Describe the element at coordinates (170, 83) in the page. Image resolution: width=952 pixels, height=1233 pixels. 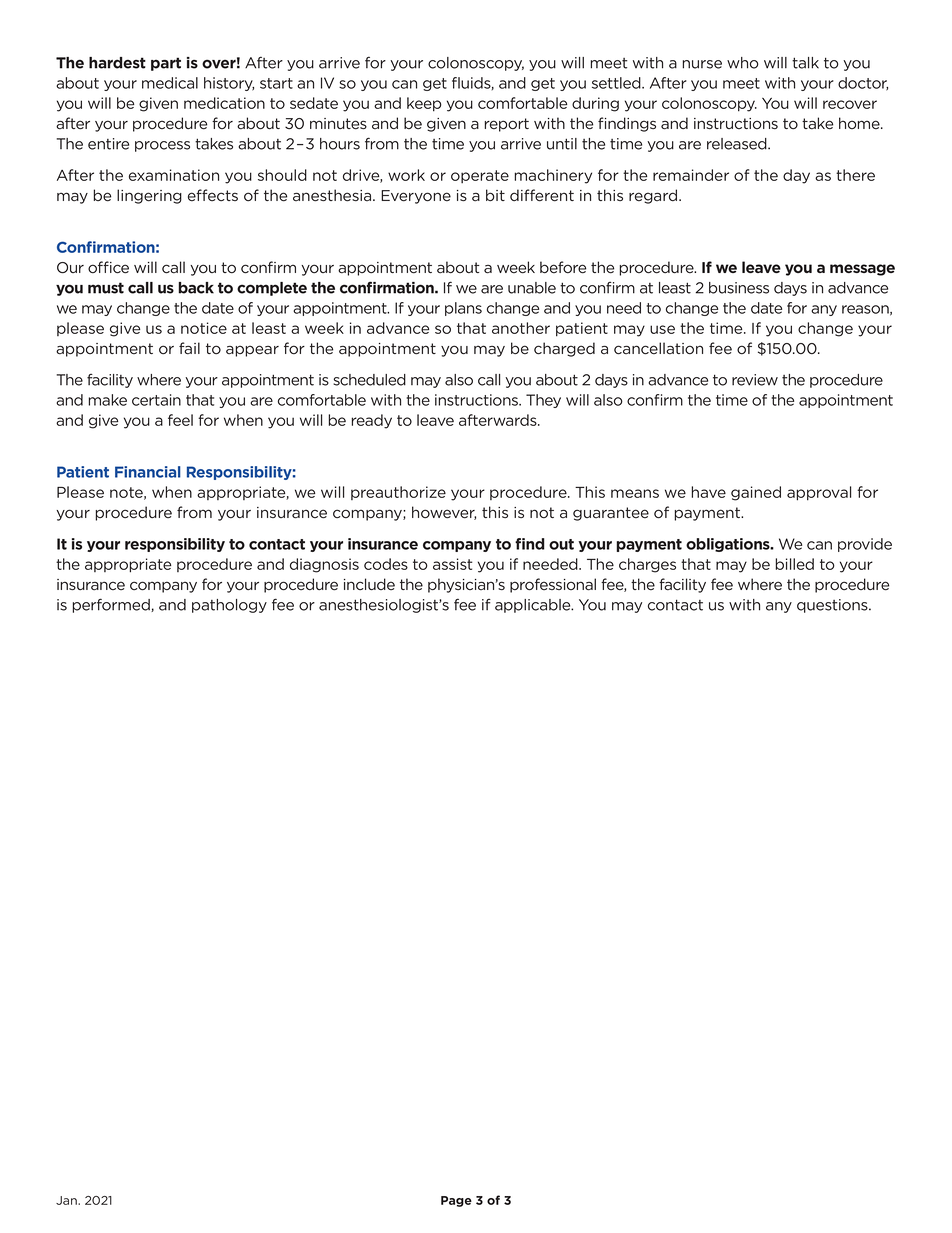
I see `medical` at that location.
